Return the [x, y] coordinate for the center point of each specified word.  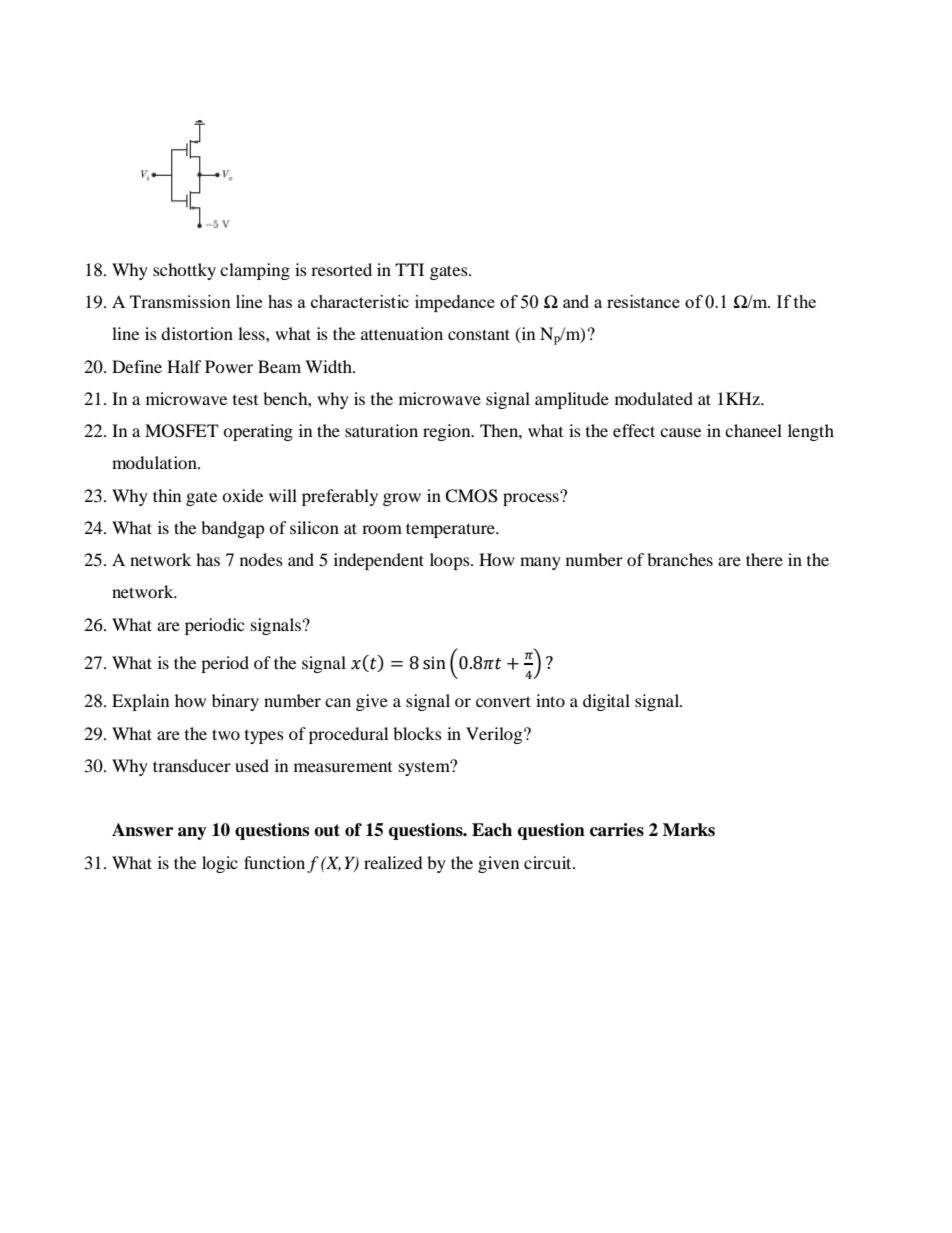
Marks [689, 830]
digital [606, 702]
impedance [455, 303]
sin [434, 663]
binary [235, 702]
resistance [643, 301]
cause [680, 432]
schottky [184, 271]
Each [492, 830]
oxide [242, 495]
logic [220, 864]
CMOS [471, 496]
